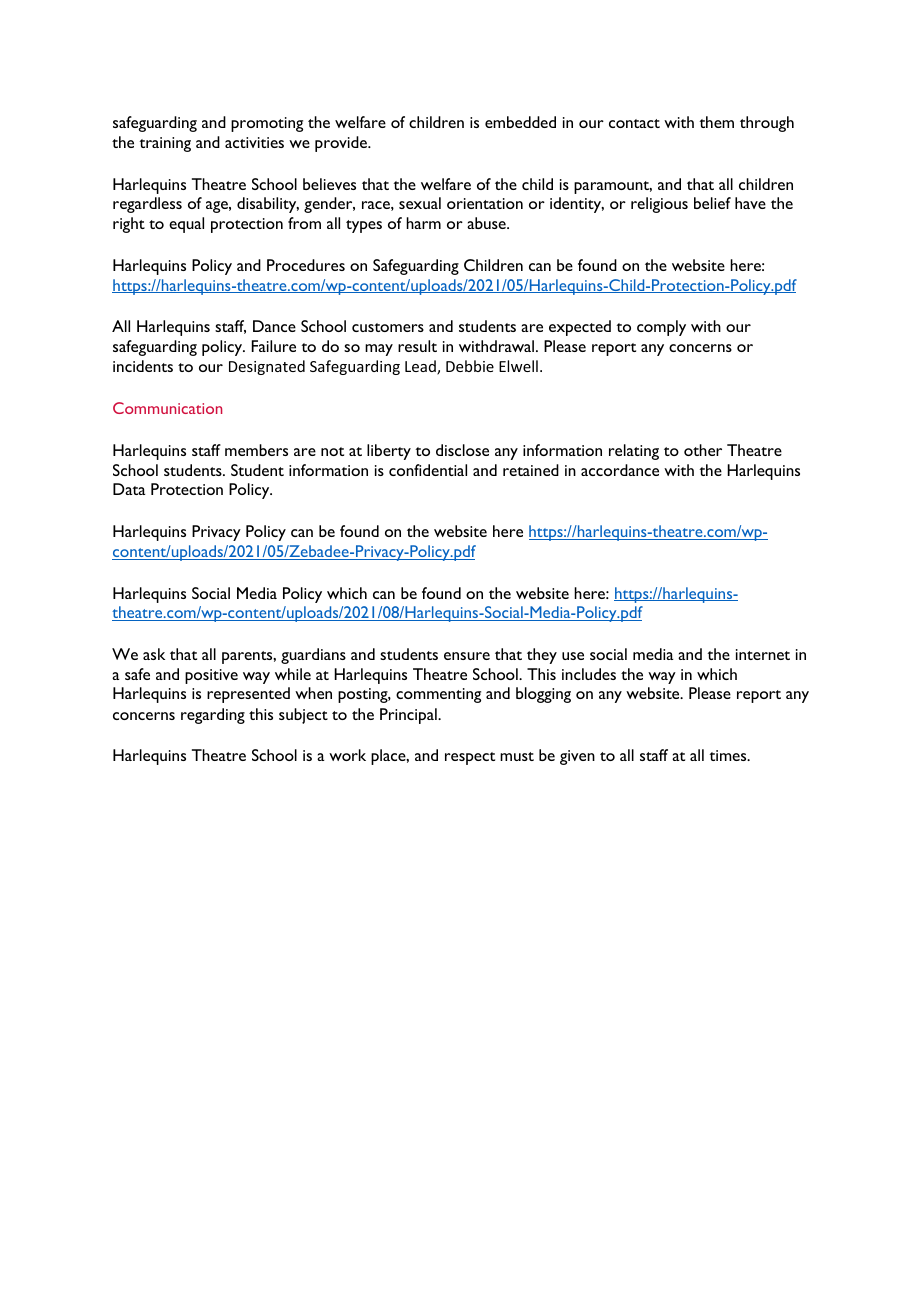 Image resolution: width=924 pixels, height=1308 pixels. Describe the element at coordinates (274, 346) in the screenshot. I see `Failure` at that location.
